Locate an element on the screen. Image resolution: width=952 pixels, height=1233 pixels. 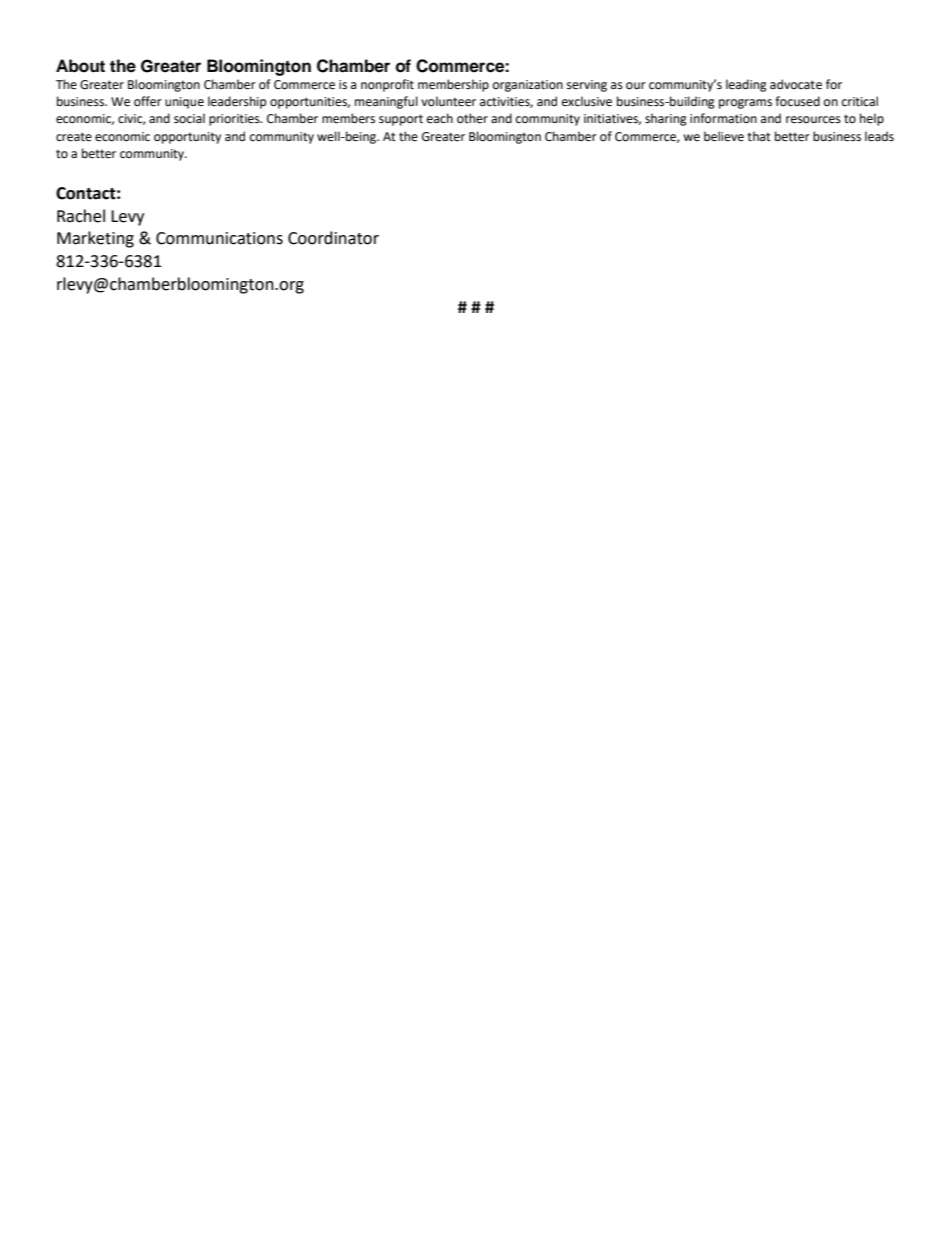
other is located at coordinates (472, 118).
